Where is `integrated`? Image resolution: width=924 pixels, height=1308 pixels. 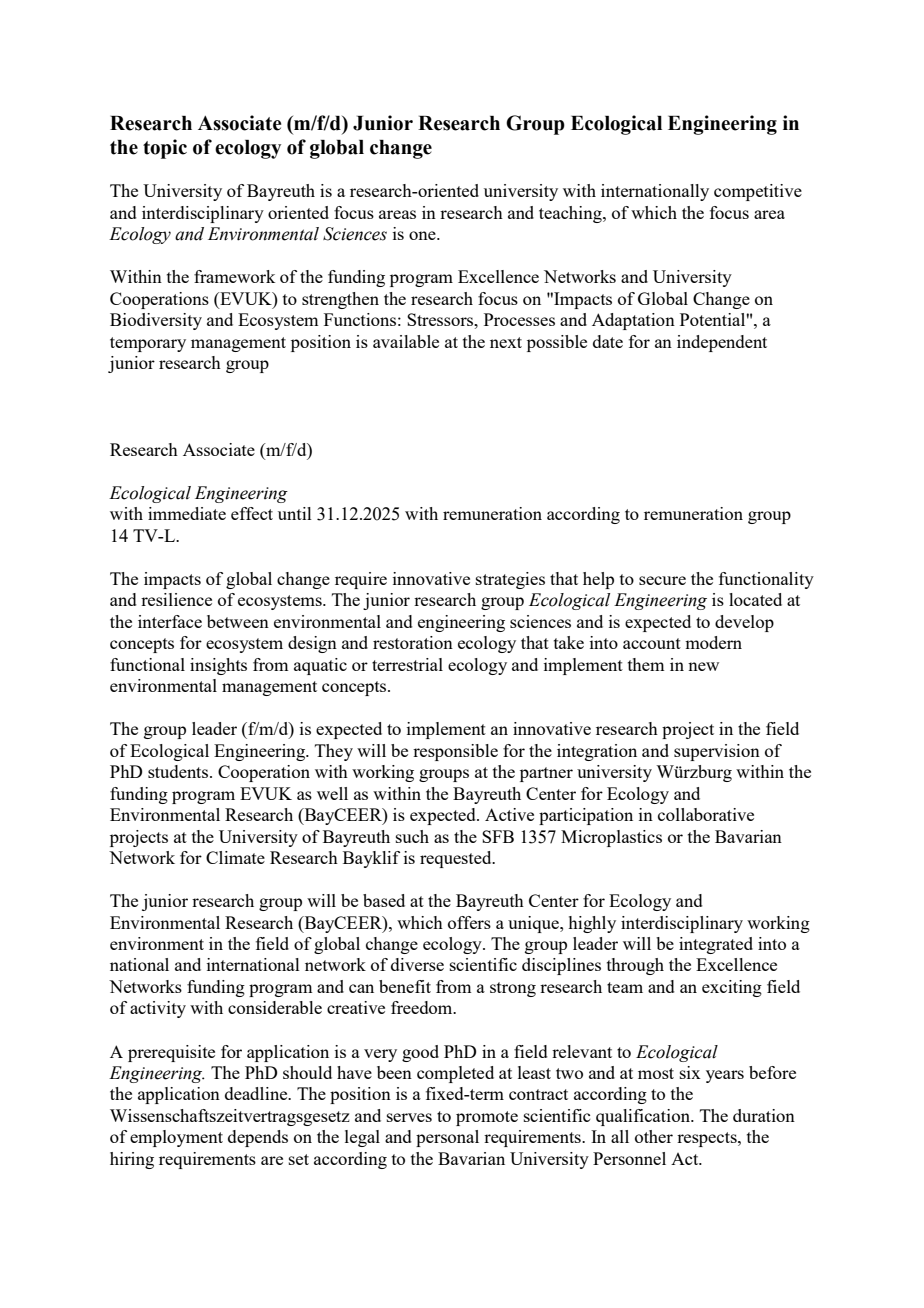
integrated is located at coordinates (716, 945).
